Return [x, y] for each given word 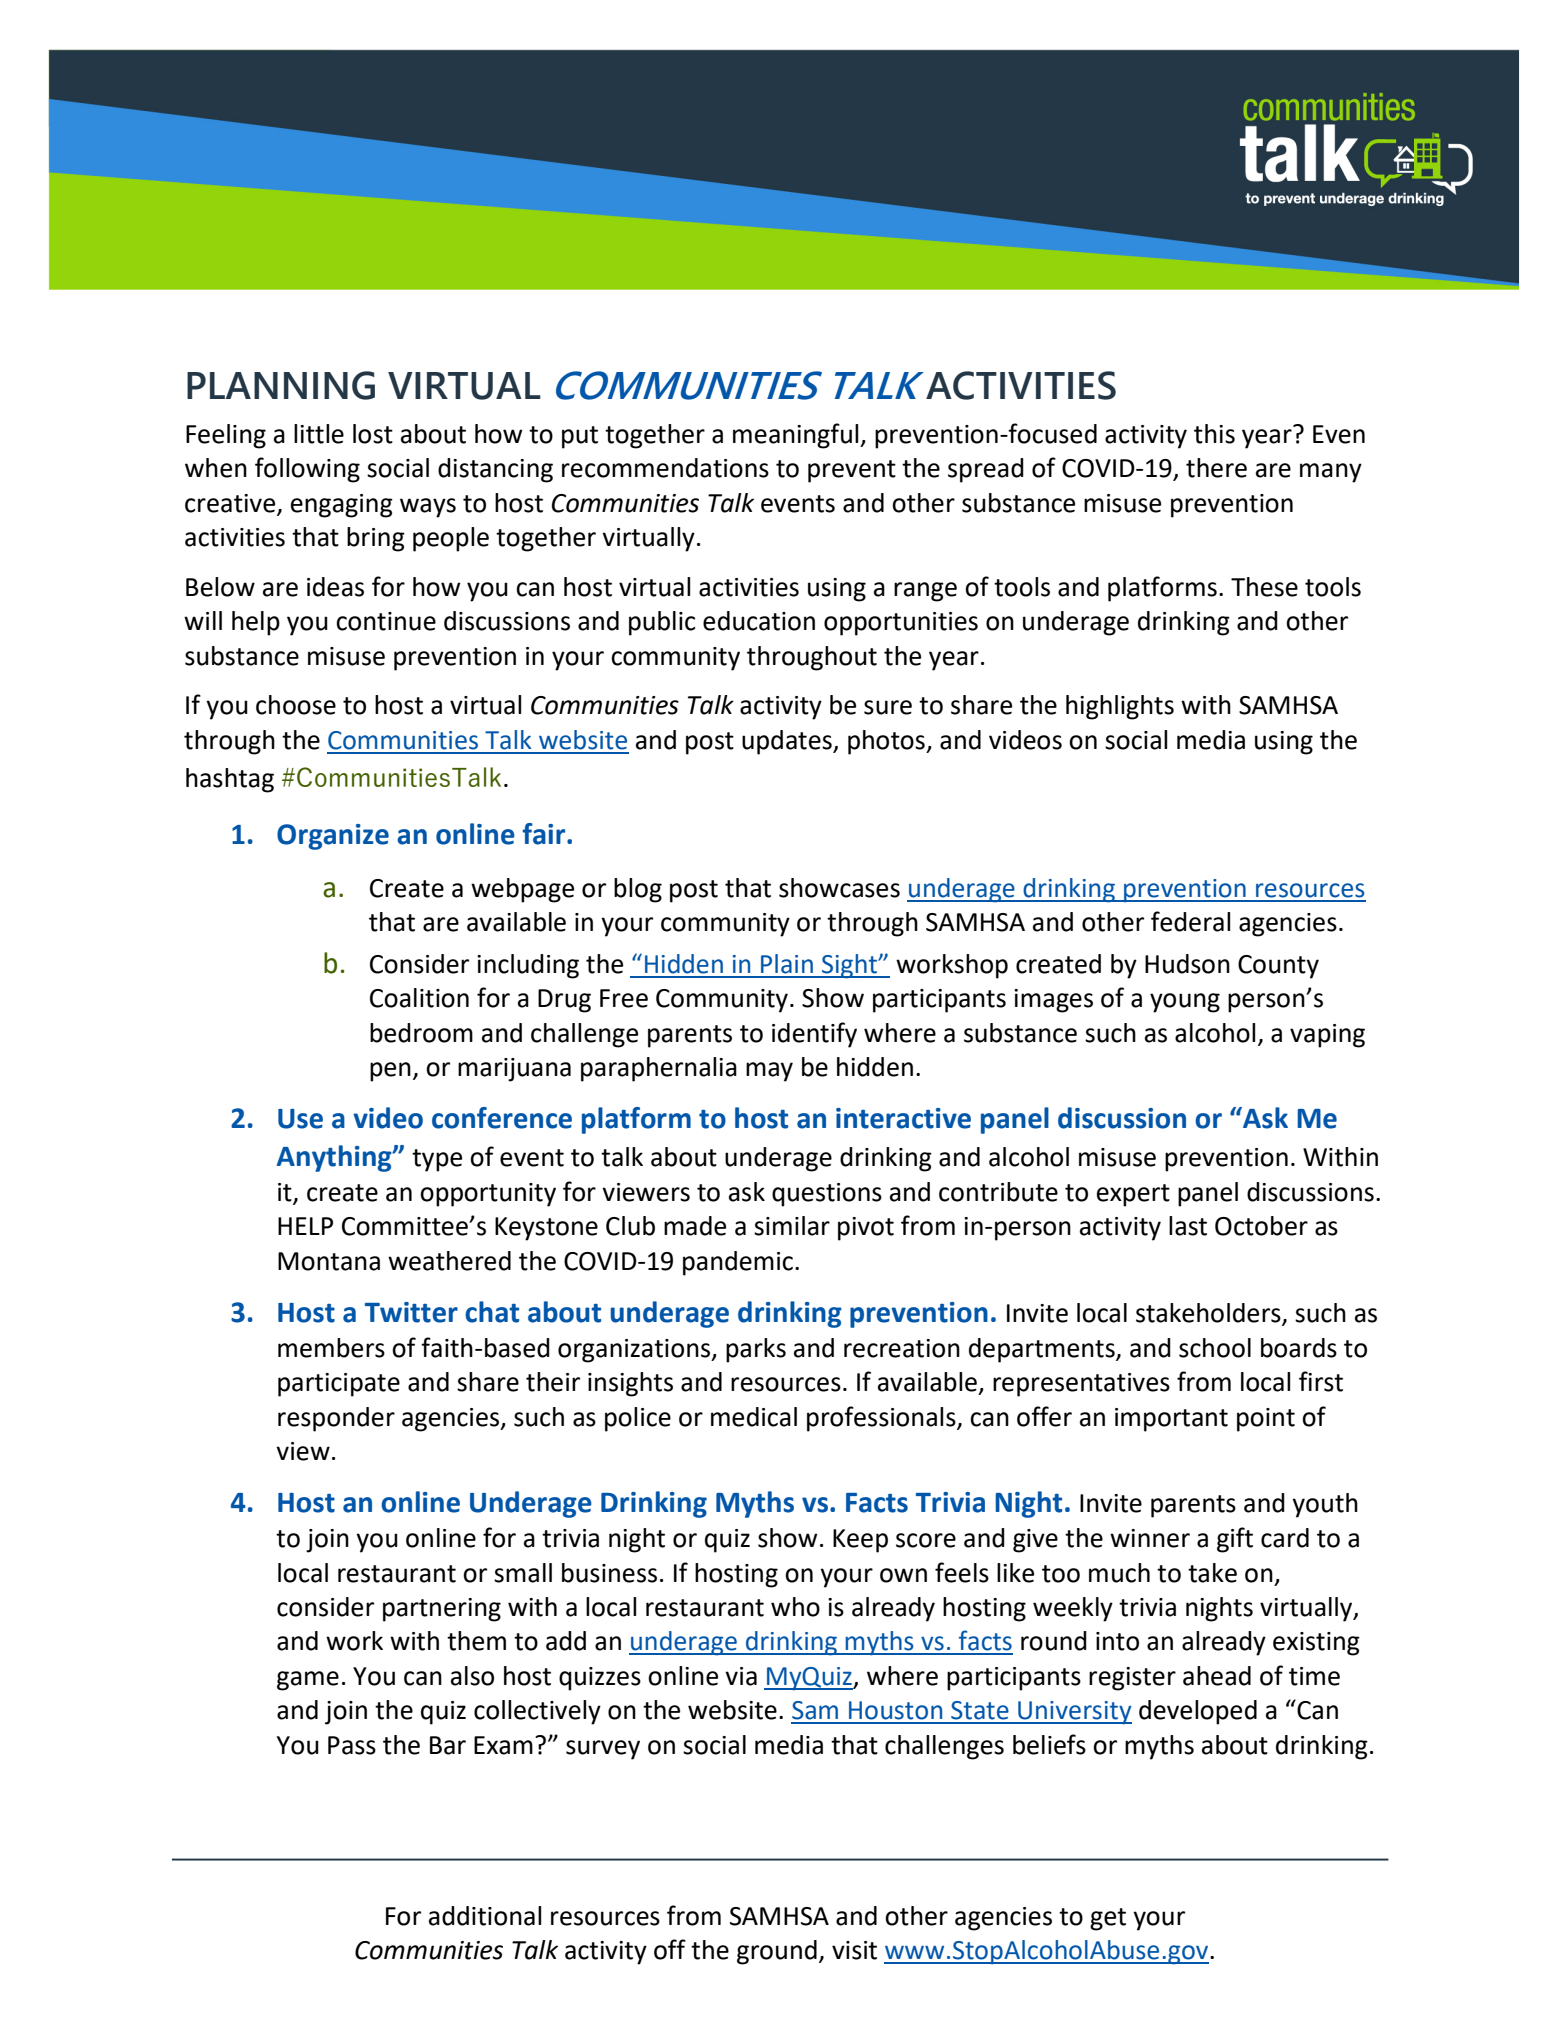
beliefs [1049, 1744]
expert [1133, 1195]
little [319, 434]
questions [827, 1195]
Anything [335, 1158]
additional [485, 1916]
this [1214, 434]
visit [854, 1950]
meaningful [797, 436]
